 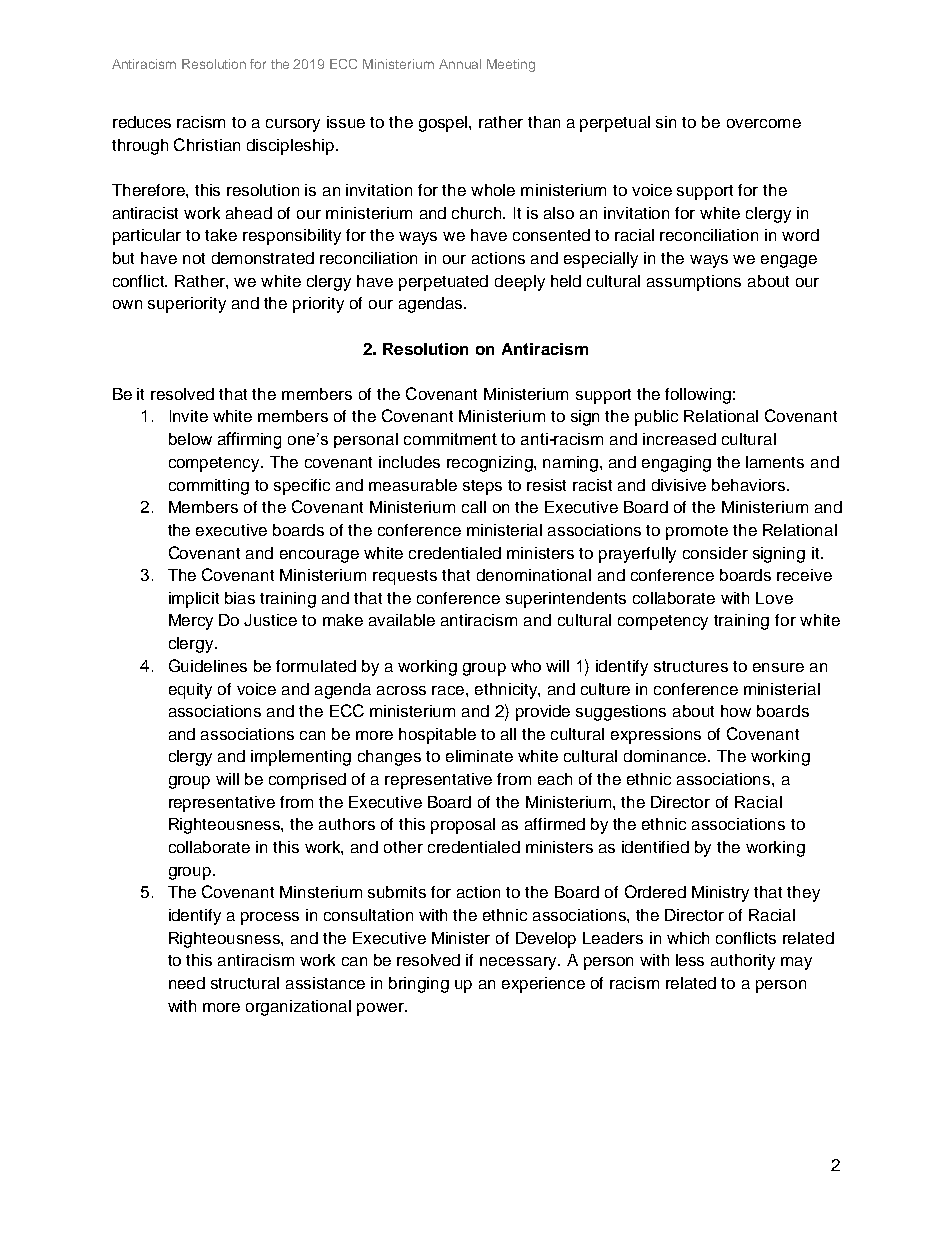 I want to click on bringing, so click(x=419, y=985).
